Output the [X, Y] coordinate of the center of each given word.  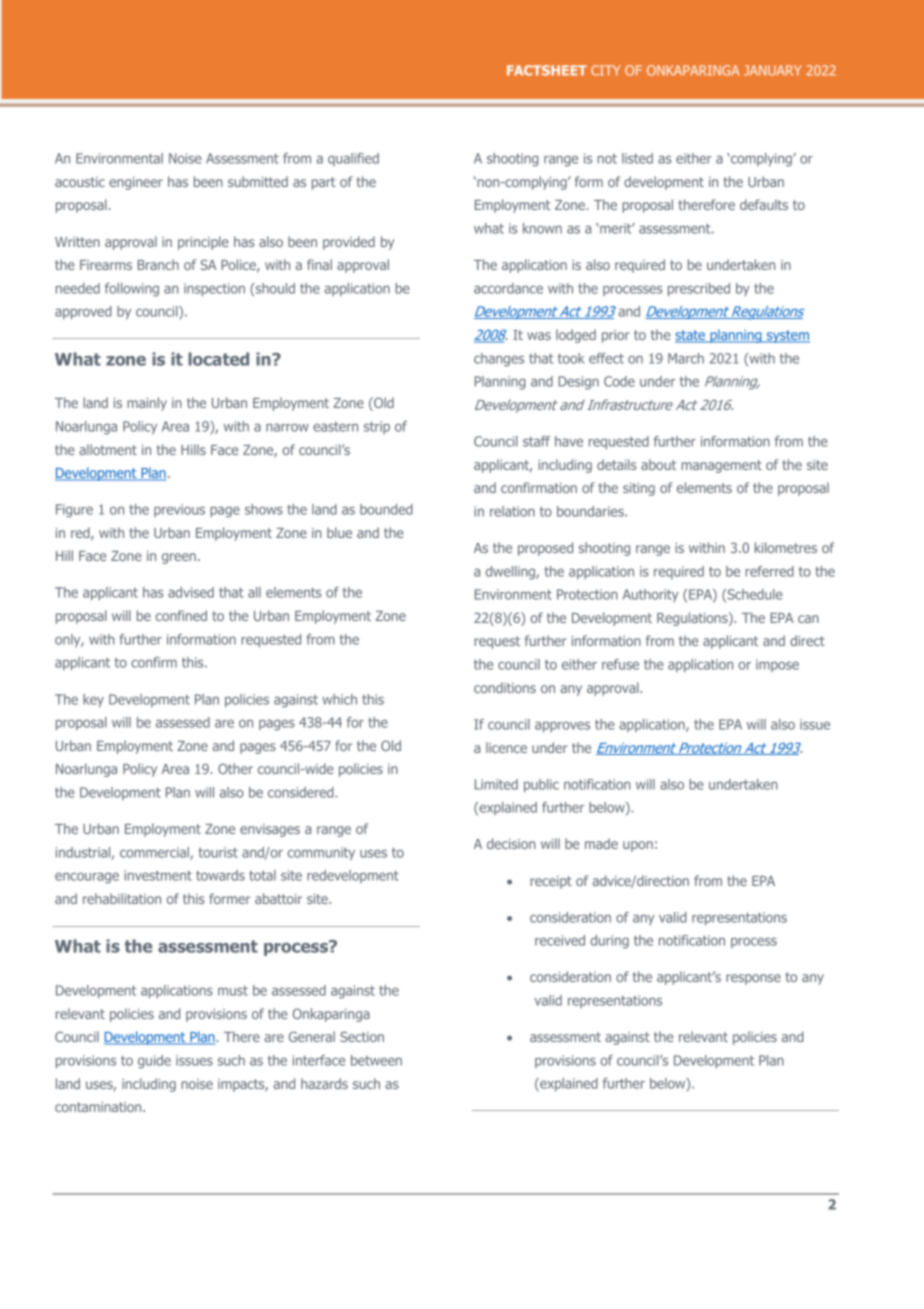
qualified [353, 159]
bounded [386, 509]
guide [154, 1062]
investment [158, 875]
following [132, 290]
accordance [508, 288]
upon [638, 846]
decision [511, 843]
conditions [505, 687]
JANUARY [772, 70]
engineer [136, 183]
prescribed [699, 290]
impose [777, 665]
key [93, 700]
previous [179, 510]
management [721, 466]
